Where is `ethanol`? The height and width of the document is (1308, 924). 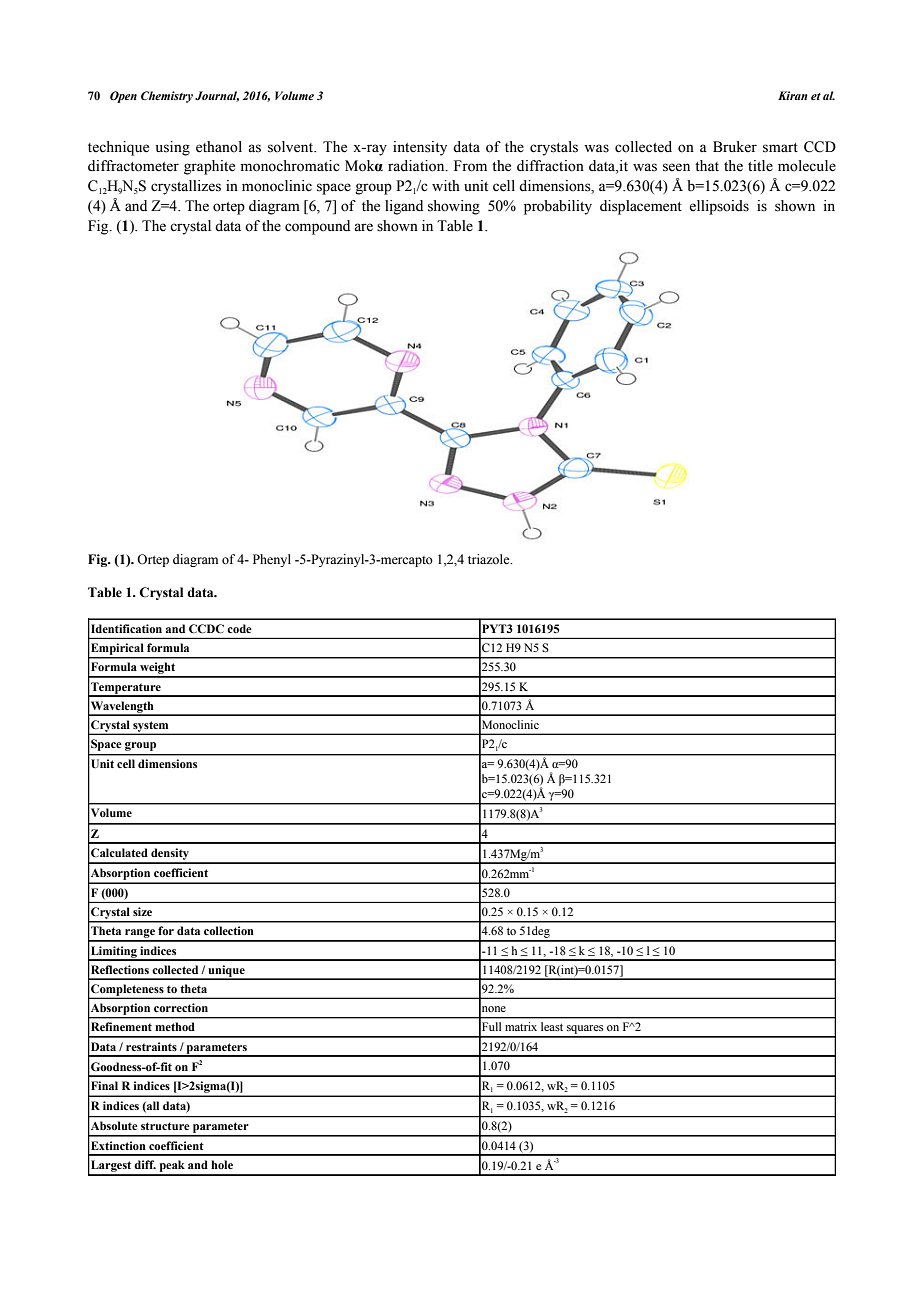
ethanol is located at coordinates (219, 147).
